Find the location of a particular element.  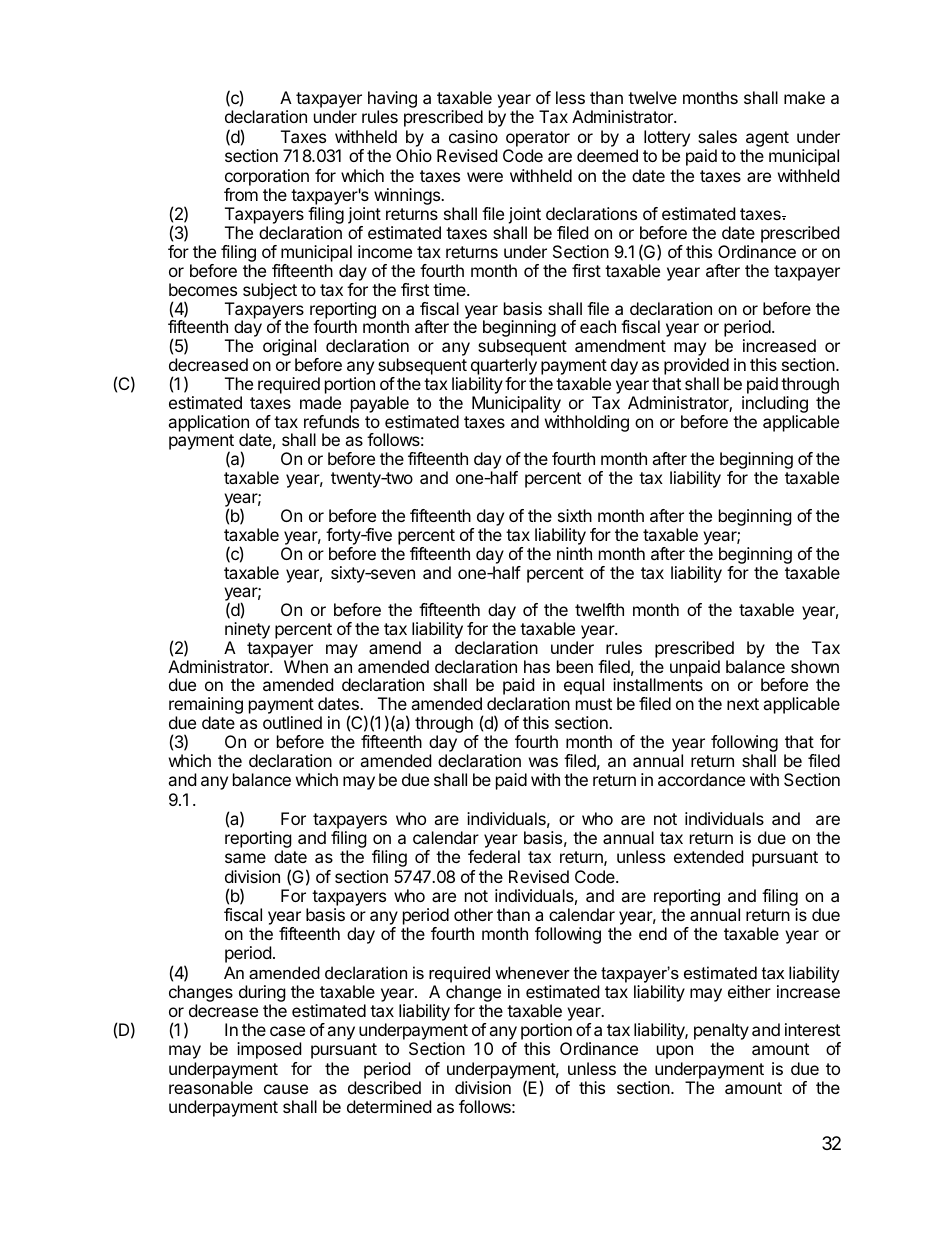

penalty is located at coordinates (721, 1033).
